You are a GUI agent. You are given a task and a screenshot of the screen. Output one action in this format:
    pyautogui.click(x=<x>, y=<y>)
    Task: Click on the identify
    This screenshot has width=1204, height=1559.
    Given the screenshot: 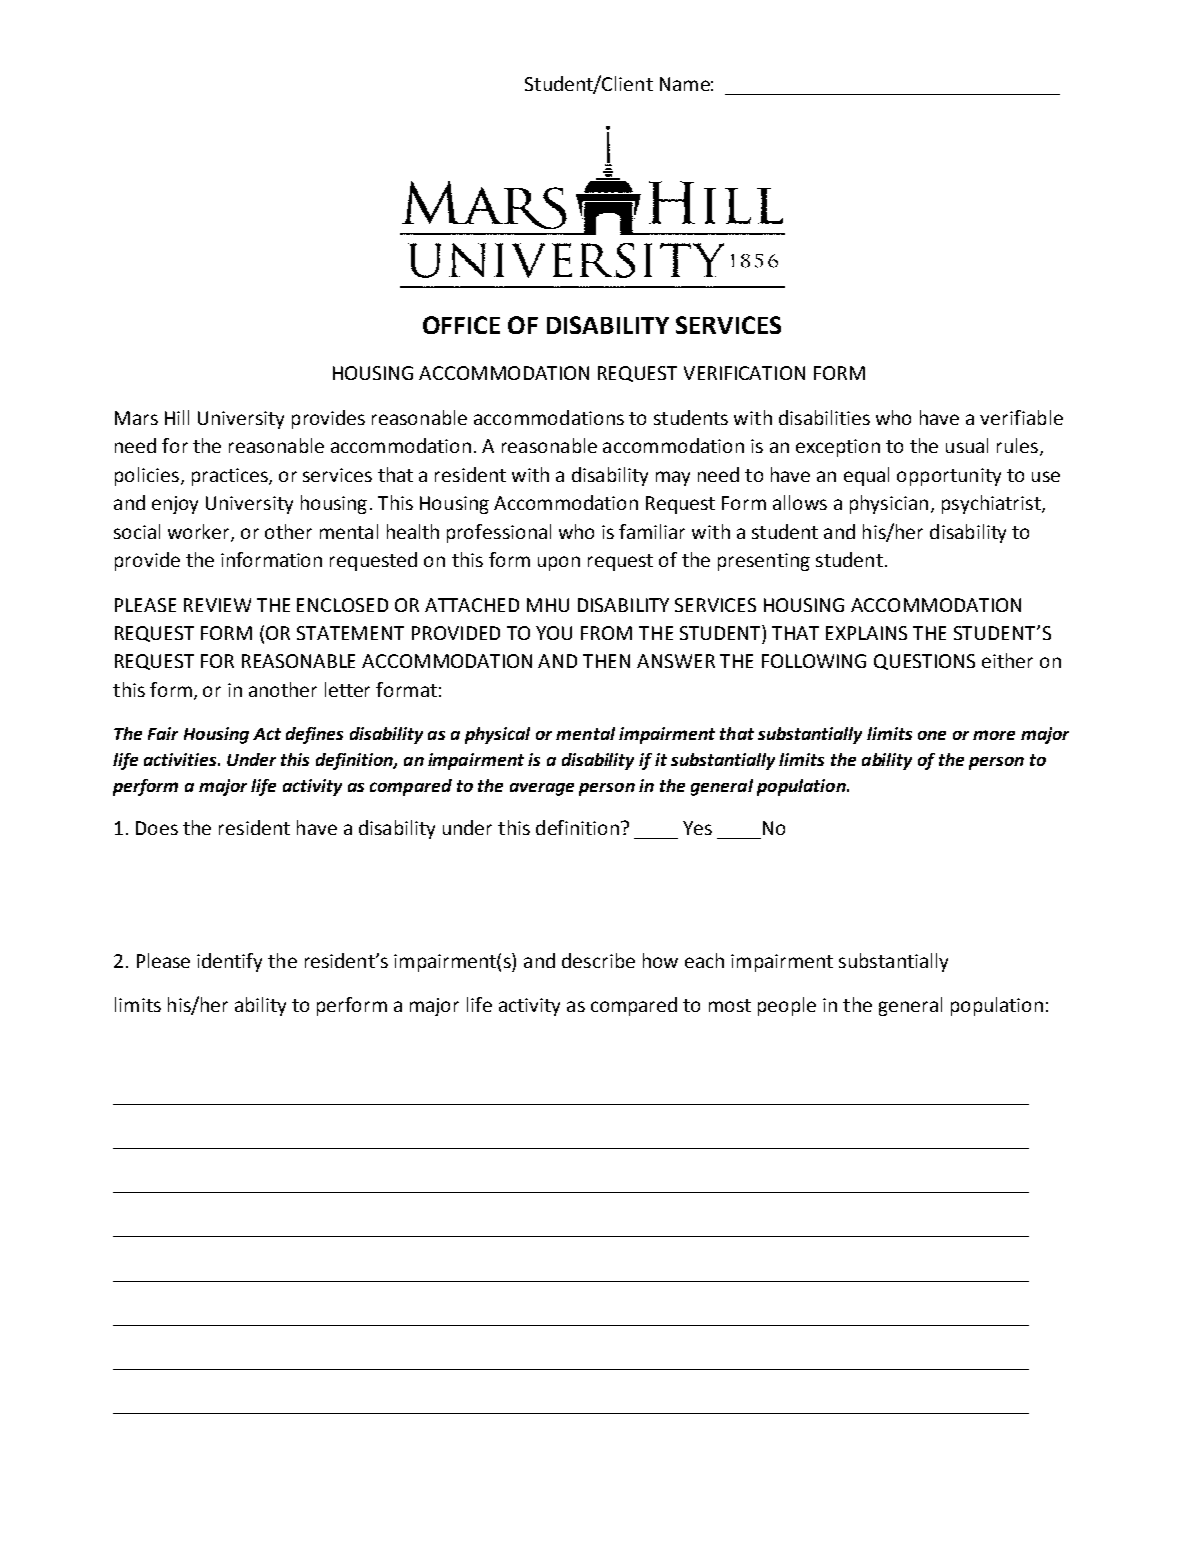 What is the action you would take?
    pyautogui.click(x=229, y=962)
